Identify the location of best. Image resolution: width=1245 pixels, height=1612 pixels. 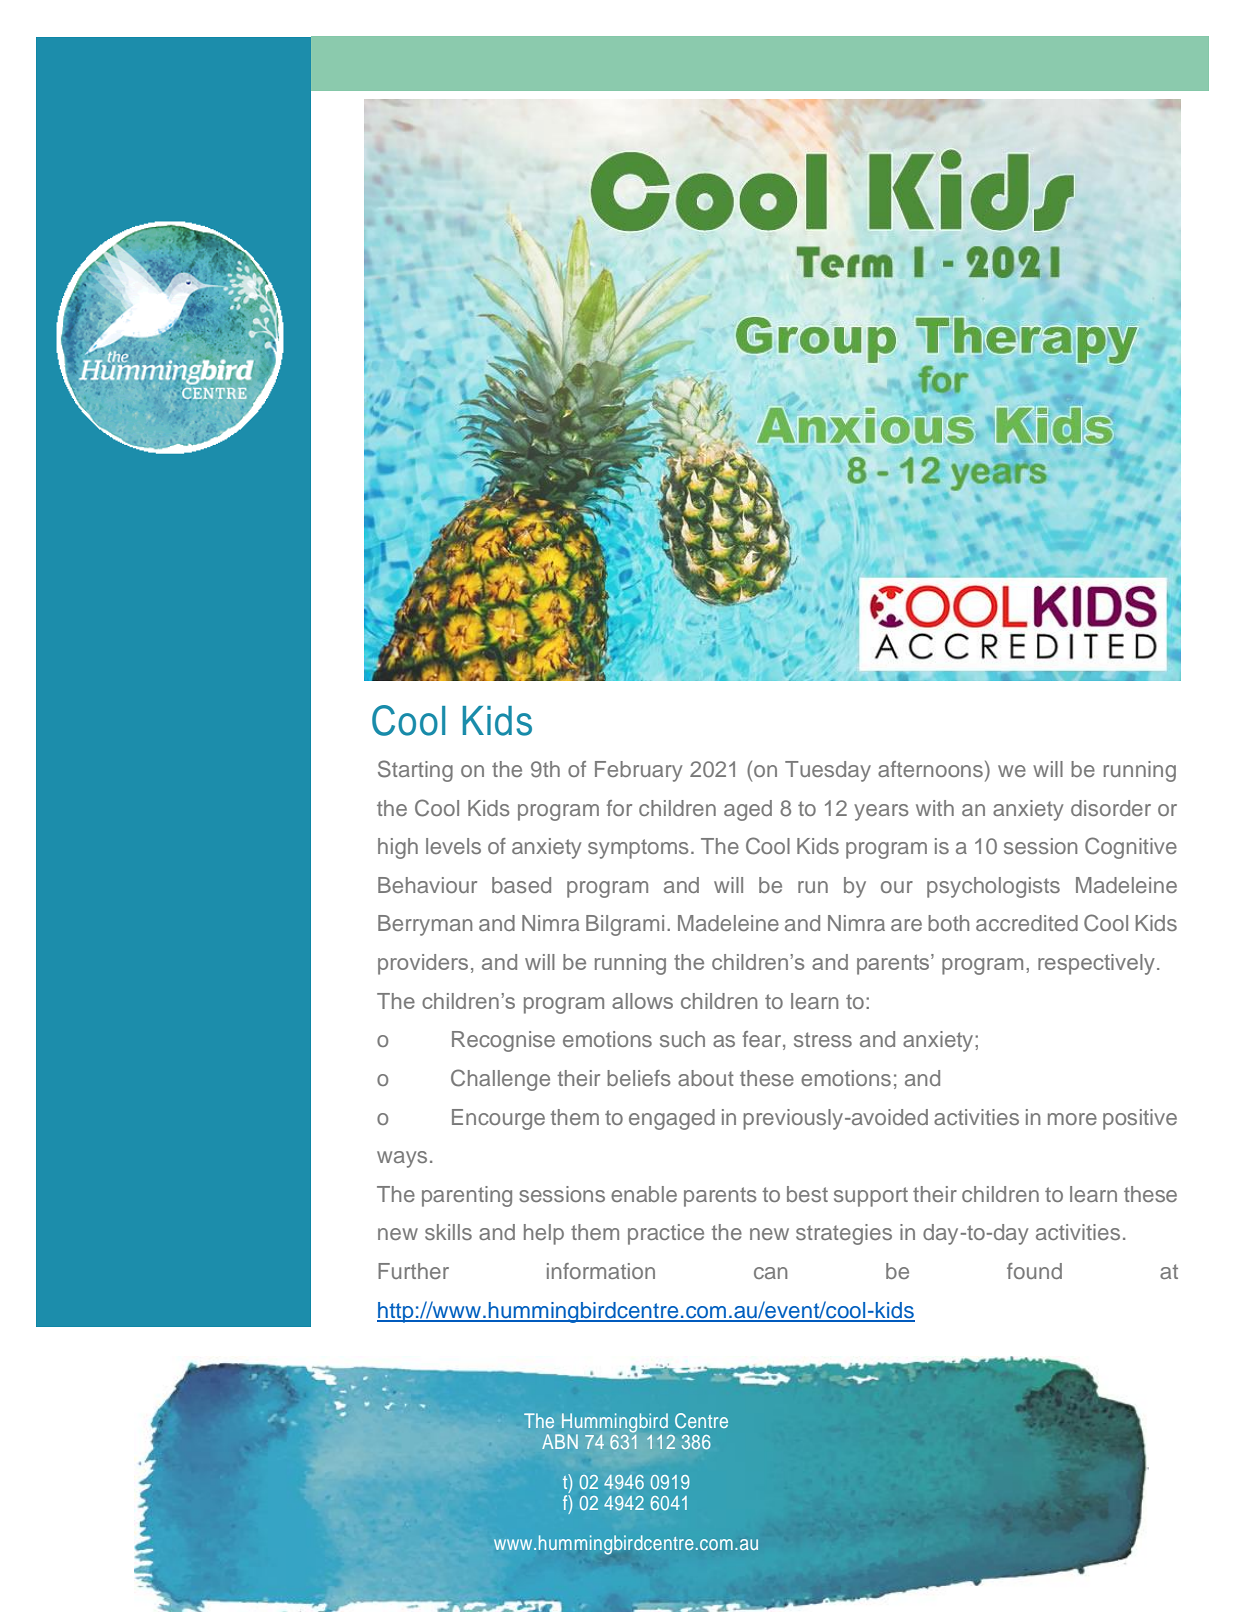
(807, 1194).
